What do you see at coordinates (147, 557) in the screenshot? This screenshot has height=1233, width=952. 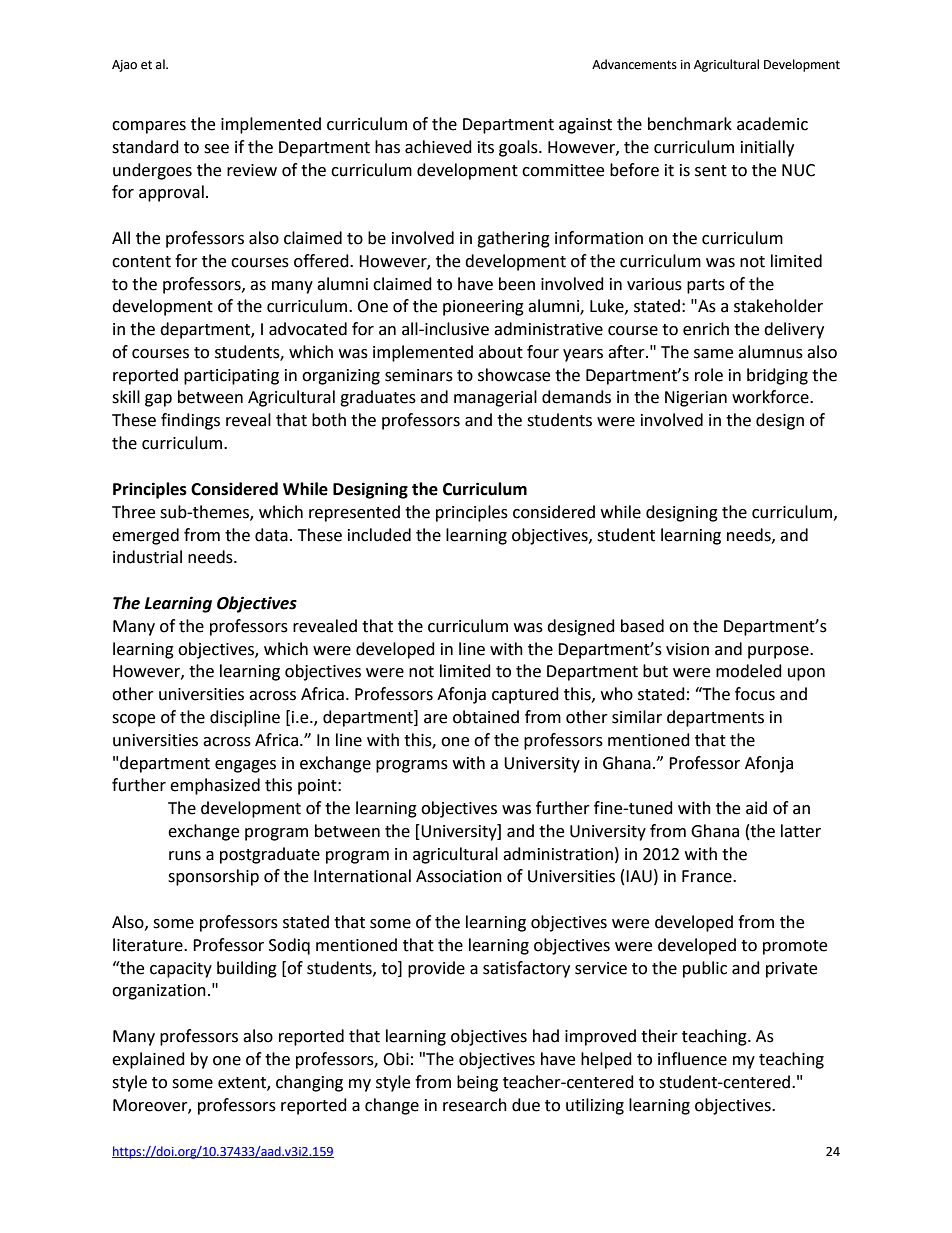 I see `industrial` at bounding box center [147, 557].
